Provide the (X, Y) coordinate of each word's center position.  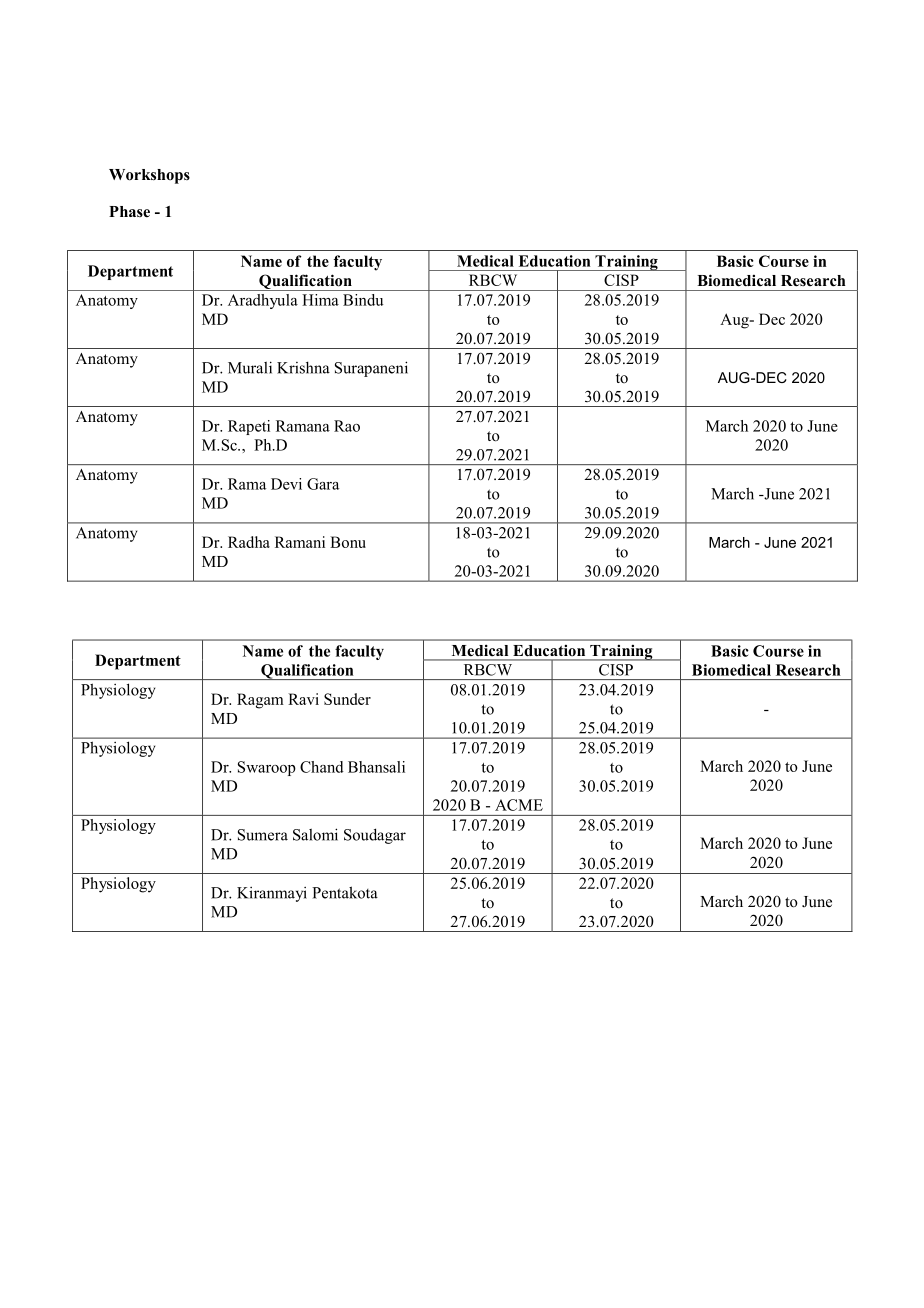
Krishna (303, 367)
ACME (519, 805)
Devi (286, 484)
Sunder (347, 699)
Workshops (149, 176)
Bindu (363, 300)
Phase (129, 211)
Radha (249, 542)
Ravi (303, 699)
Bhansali (376, 767)
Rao (347, 426)
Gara (323, 484)
